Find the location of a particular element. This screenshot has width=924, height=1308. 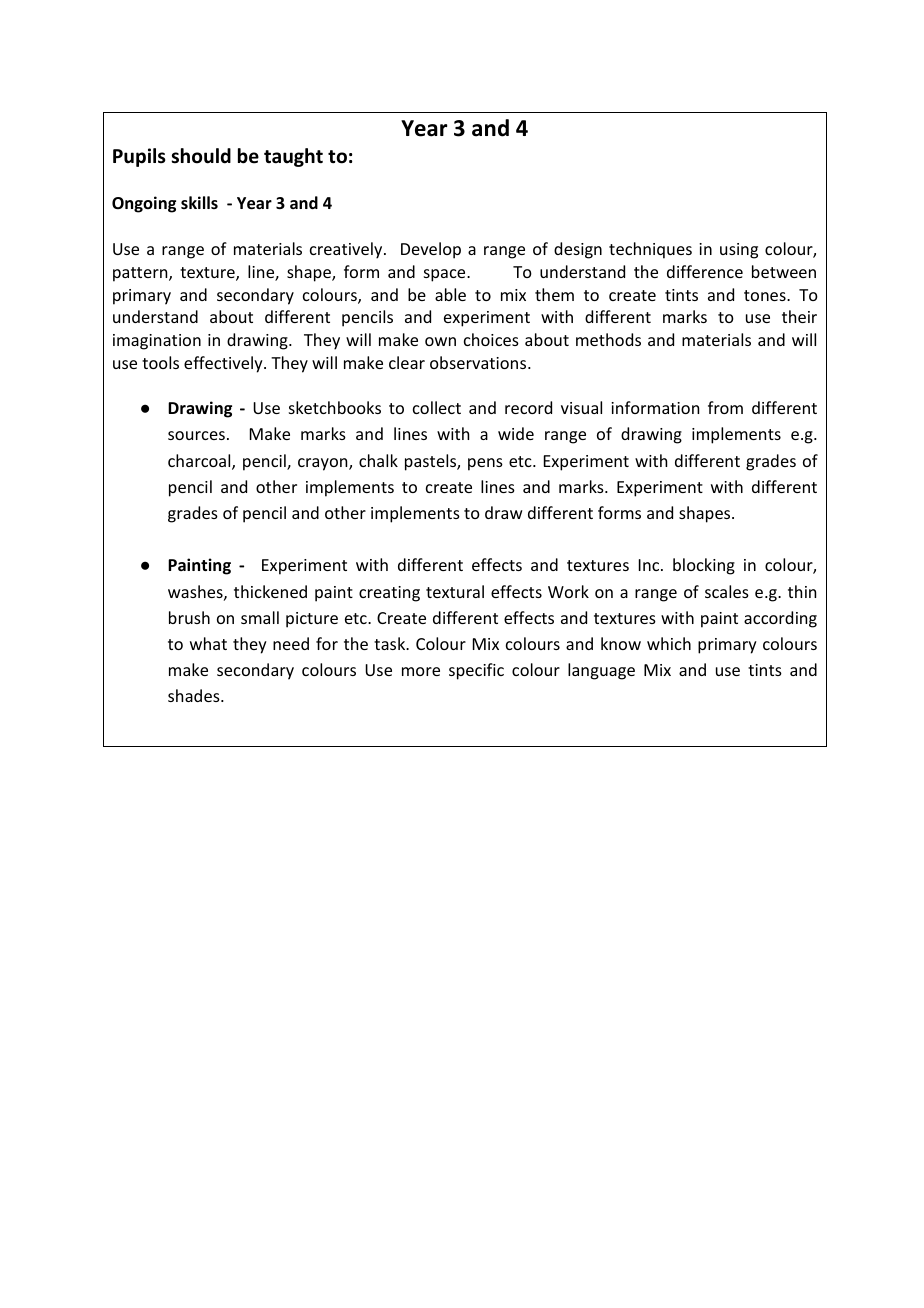

specific is located at coordinates (476, 671).
